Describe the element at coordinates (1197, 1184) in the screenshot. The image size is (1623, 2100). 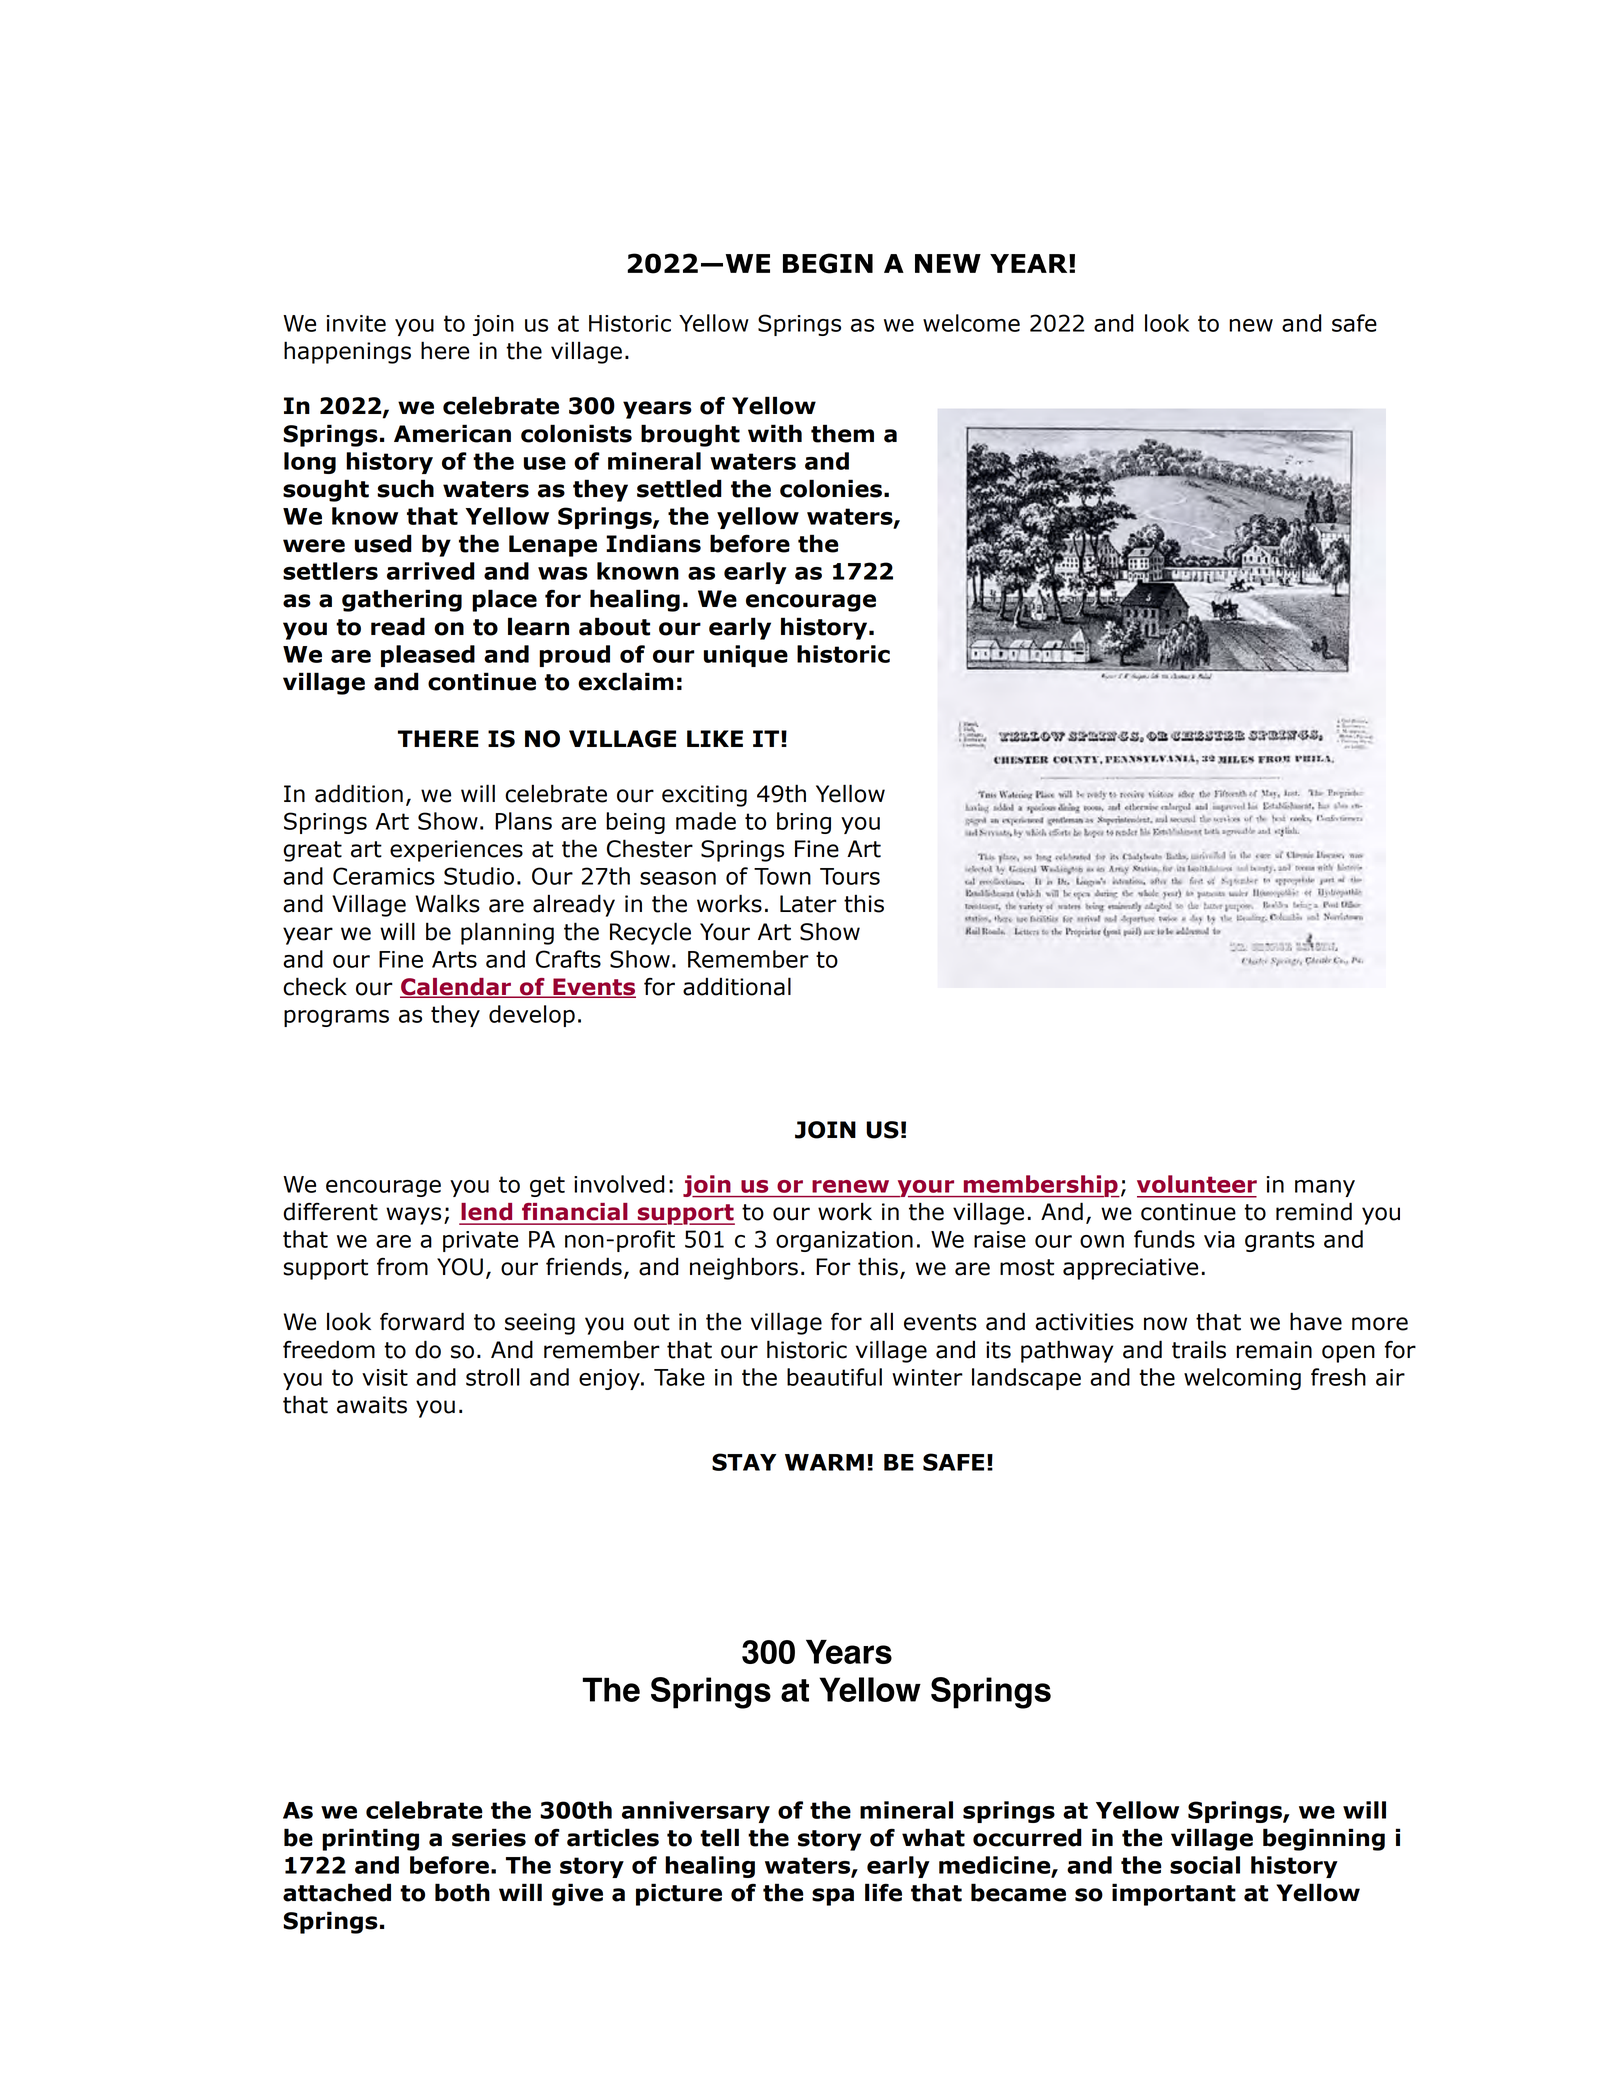
I see `volunteer` at that location.
